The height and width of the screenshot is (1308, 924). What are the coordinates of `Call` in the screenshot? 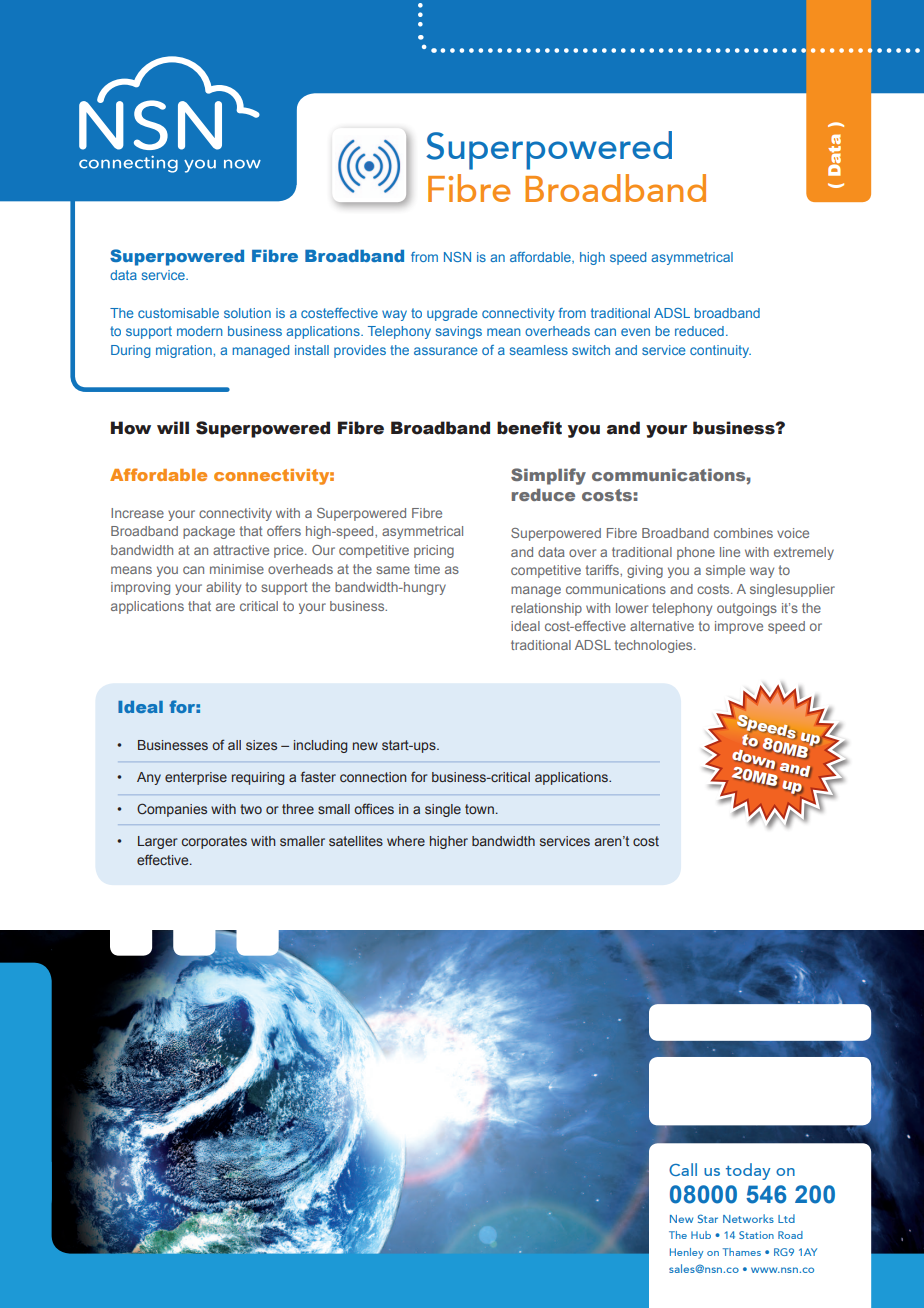 It's located at (683, 1169).
